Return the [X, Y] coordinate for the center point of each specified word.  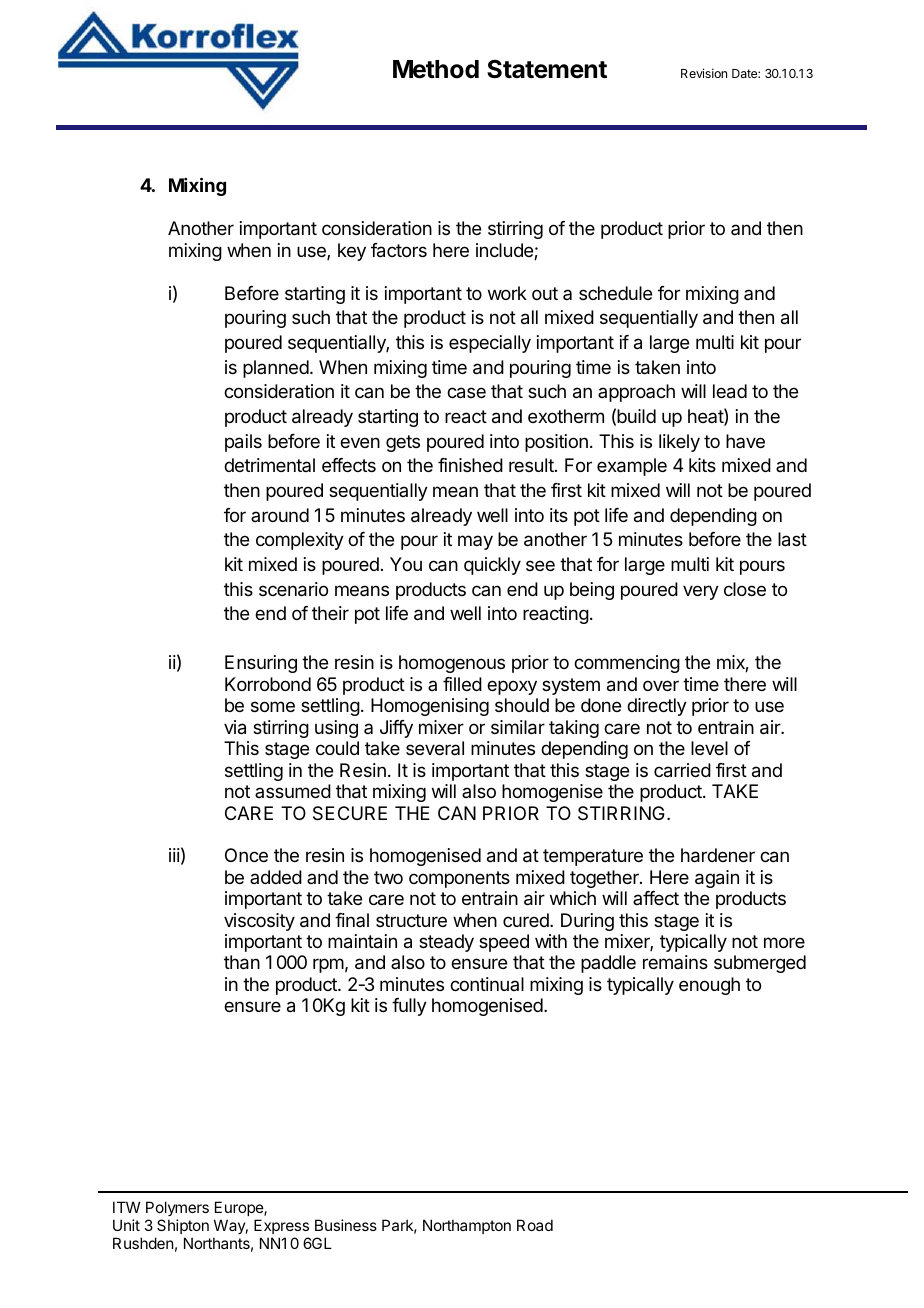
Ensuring [261, 664]
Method [436, 69]
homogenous [452, 664]
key [352, 252]
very [701, 592]
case [466, 393]
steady [446, 943]
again [717, 879]
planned [276, 369]
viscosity [259, 922]
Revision [704, 73]
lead [730, 391]
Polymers [177, 1210]
